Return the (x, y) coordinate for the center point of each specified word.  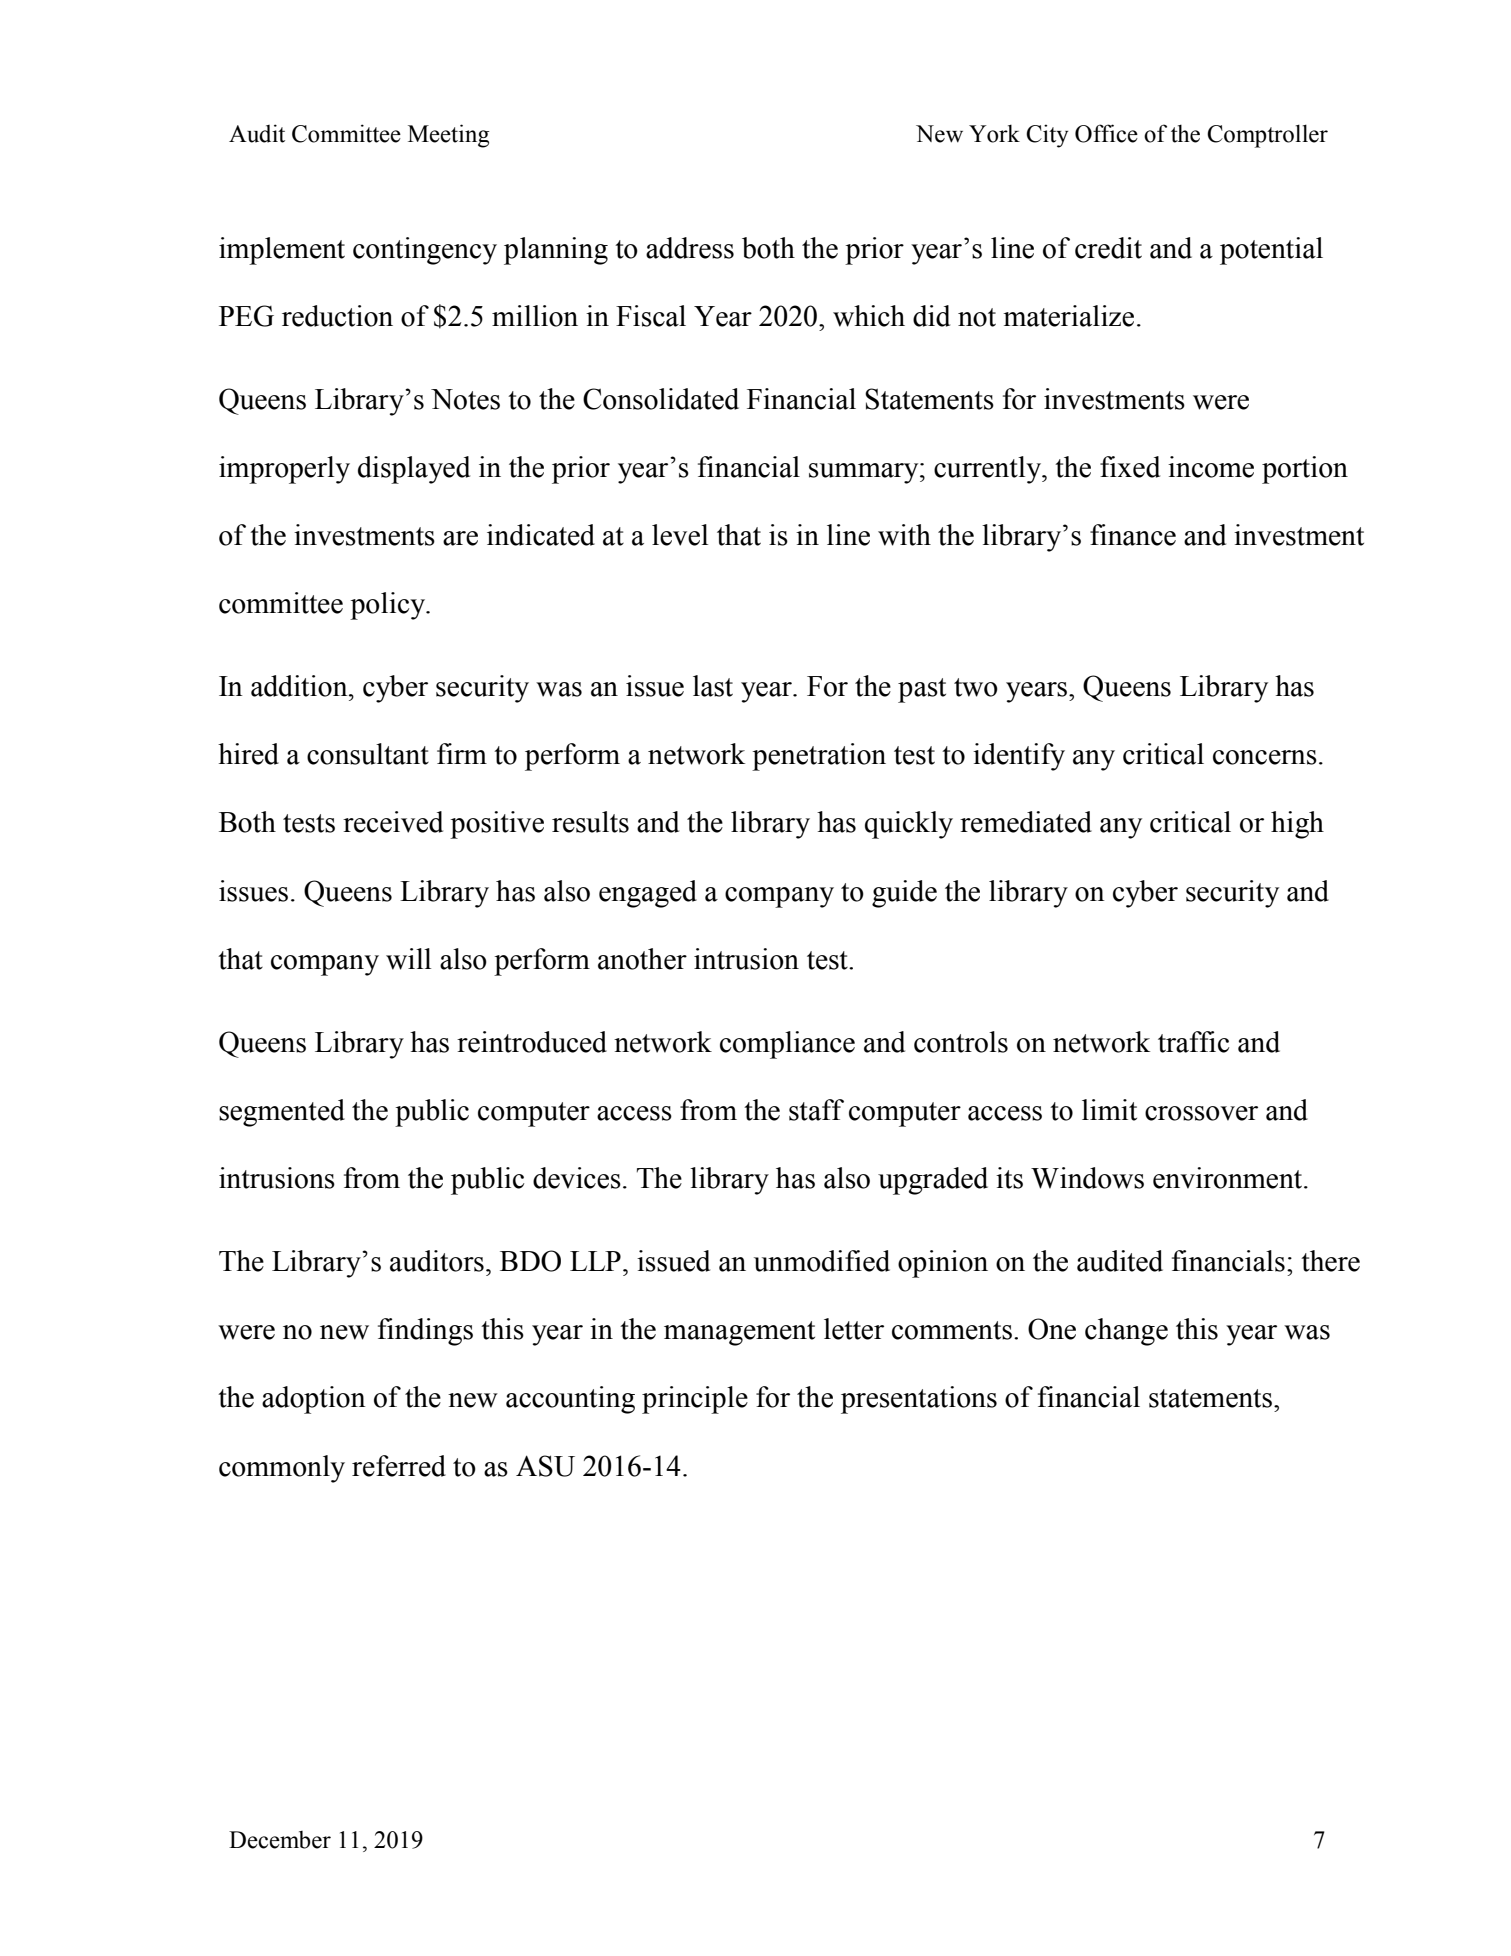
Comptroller (1267, 136)
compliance (787, 1045)
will (408, 959)
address (690, 248)
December (280, 1840)
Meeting (448, 136)
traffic (1193, 1042)
